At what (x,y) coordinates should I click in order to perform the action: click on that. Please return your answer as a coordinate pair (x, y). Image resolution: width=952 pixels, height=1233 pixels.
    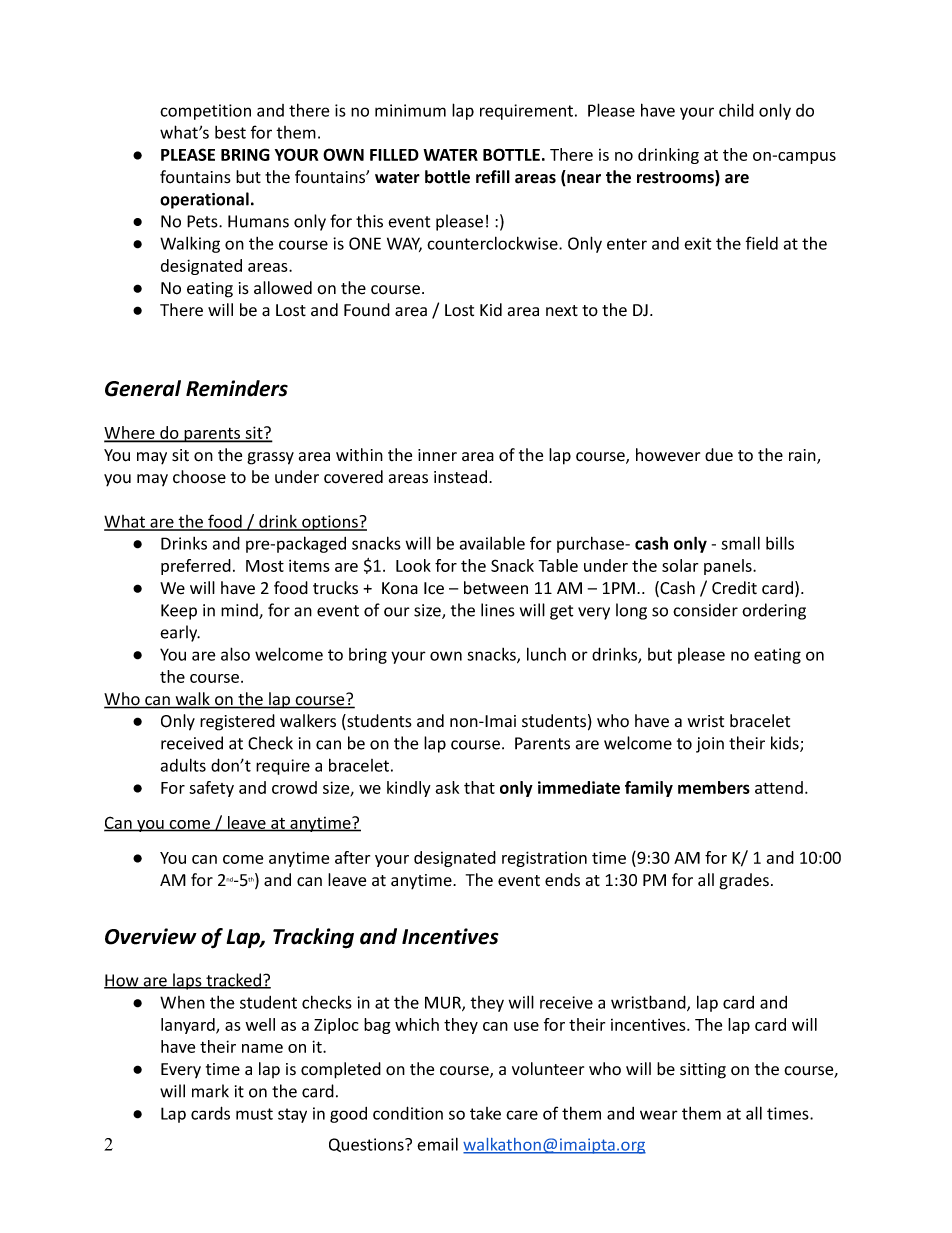
    Looking at the image, I should click on (479, 787).
